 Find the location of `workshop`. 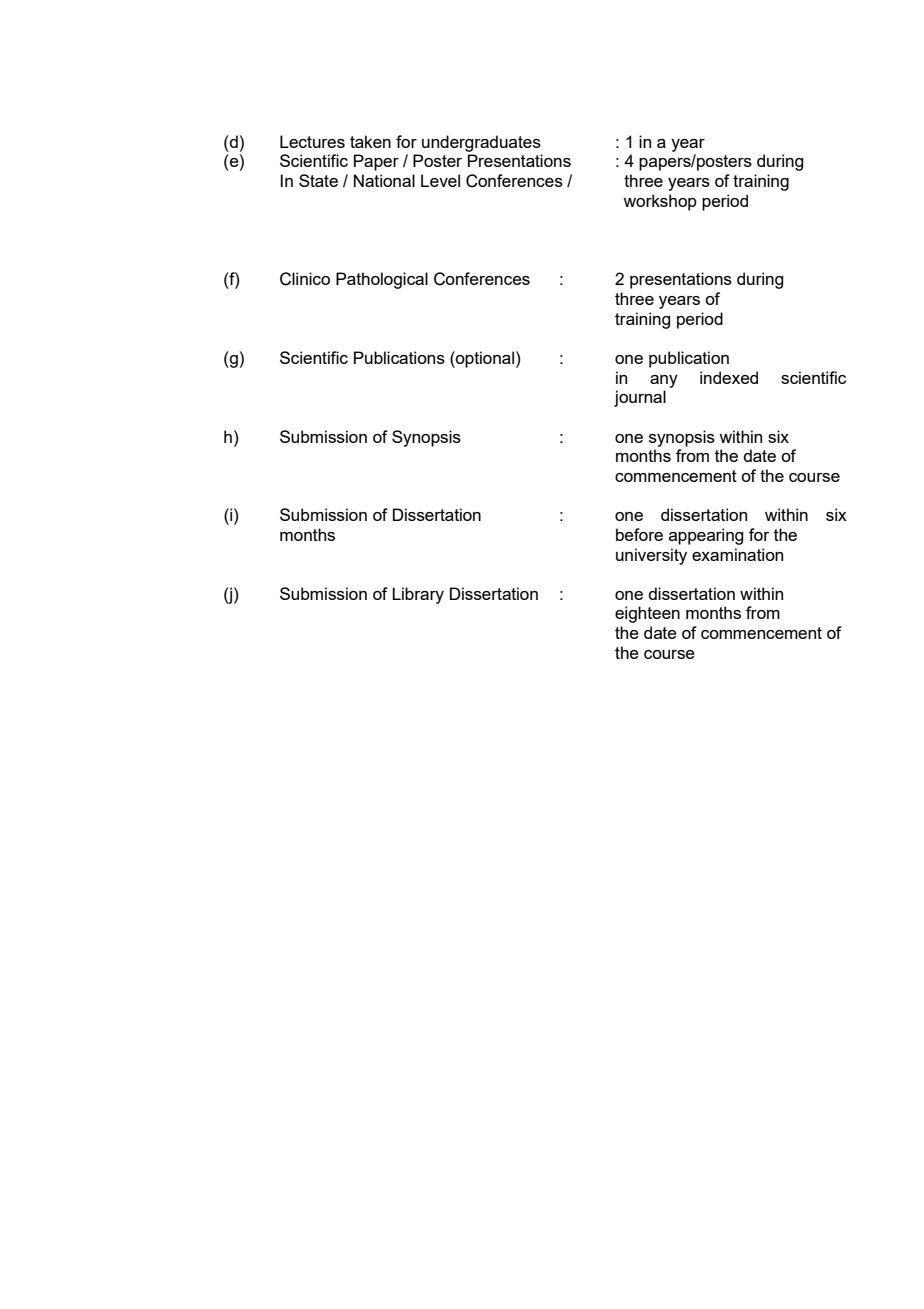

workshop is located at coordinates (660, 202).
